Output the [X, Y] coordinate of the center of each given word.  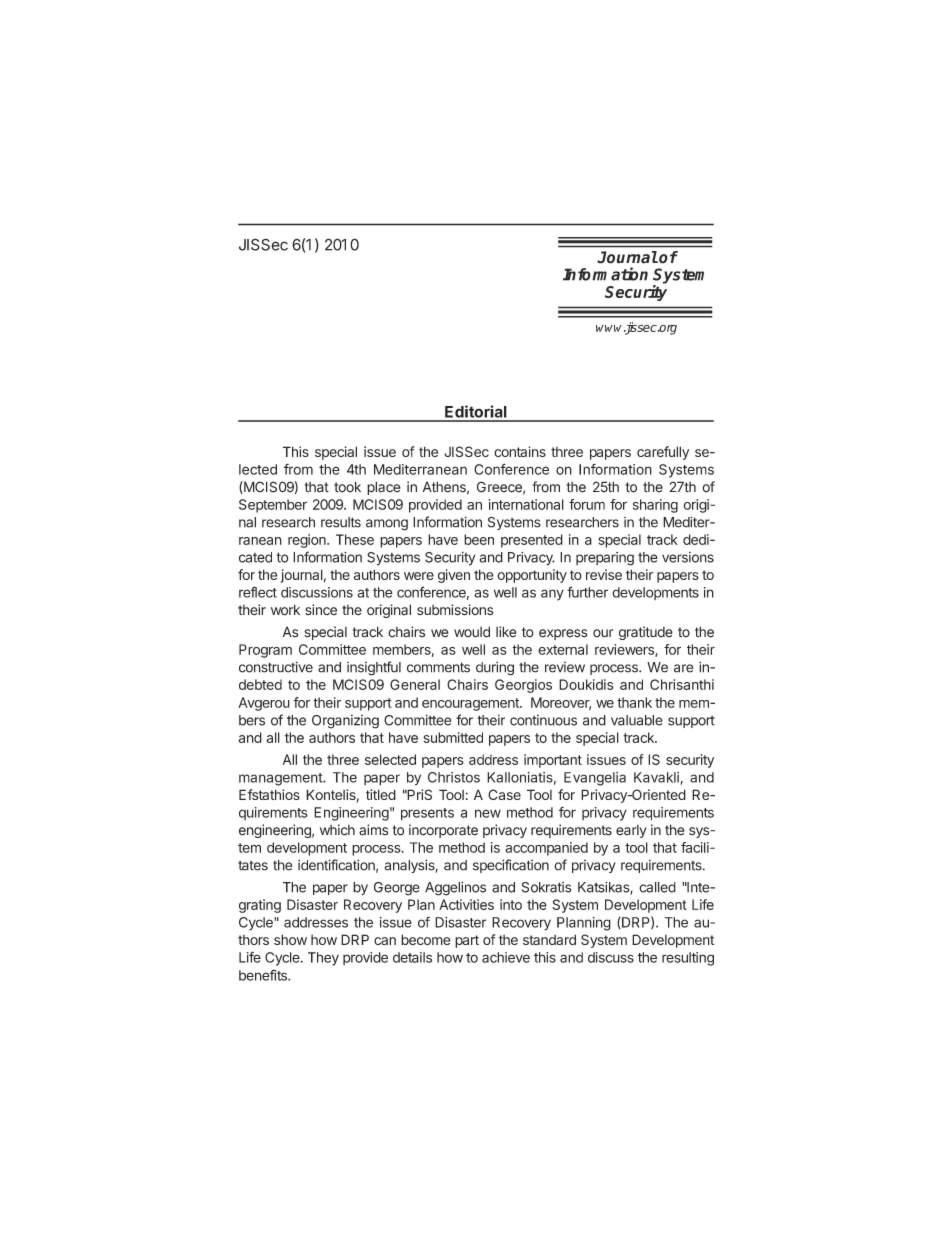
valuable [637, 720]
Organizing [345, 722]
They [323, 959]
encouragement [471, 704]
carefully [663, 453]
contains [520, 451]
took [347, 487]
